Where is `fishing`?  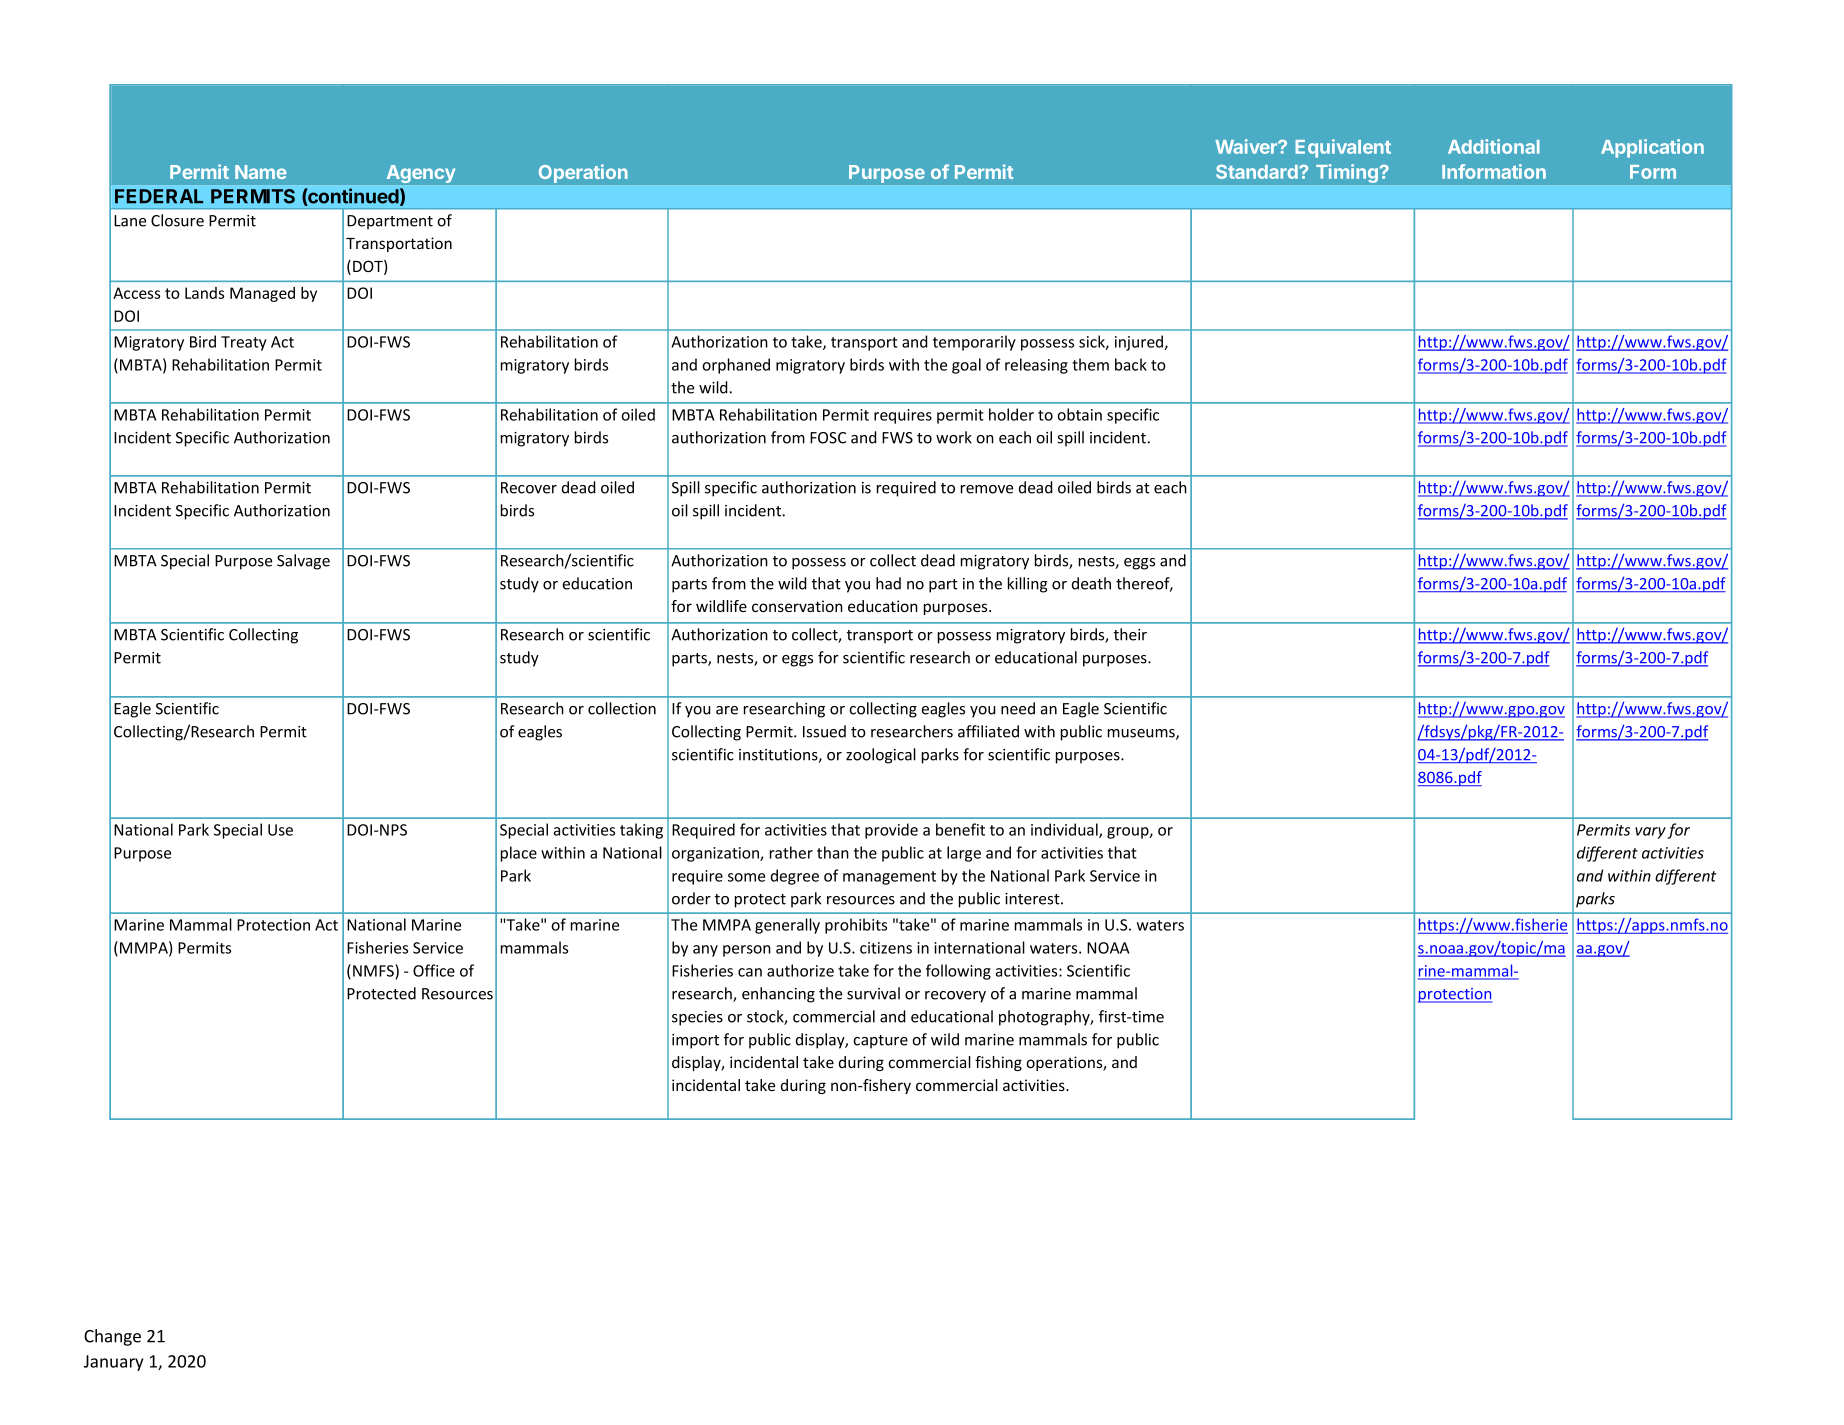 fishing is located at coordinates (998, 1063).
